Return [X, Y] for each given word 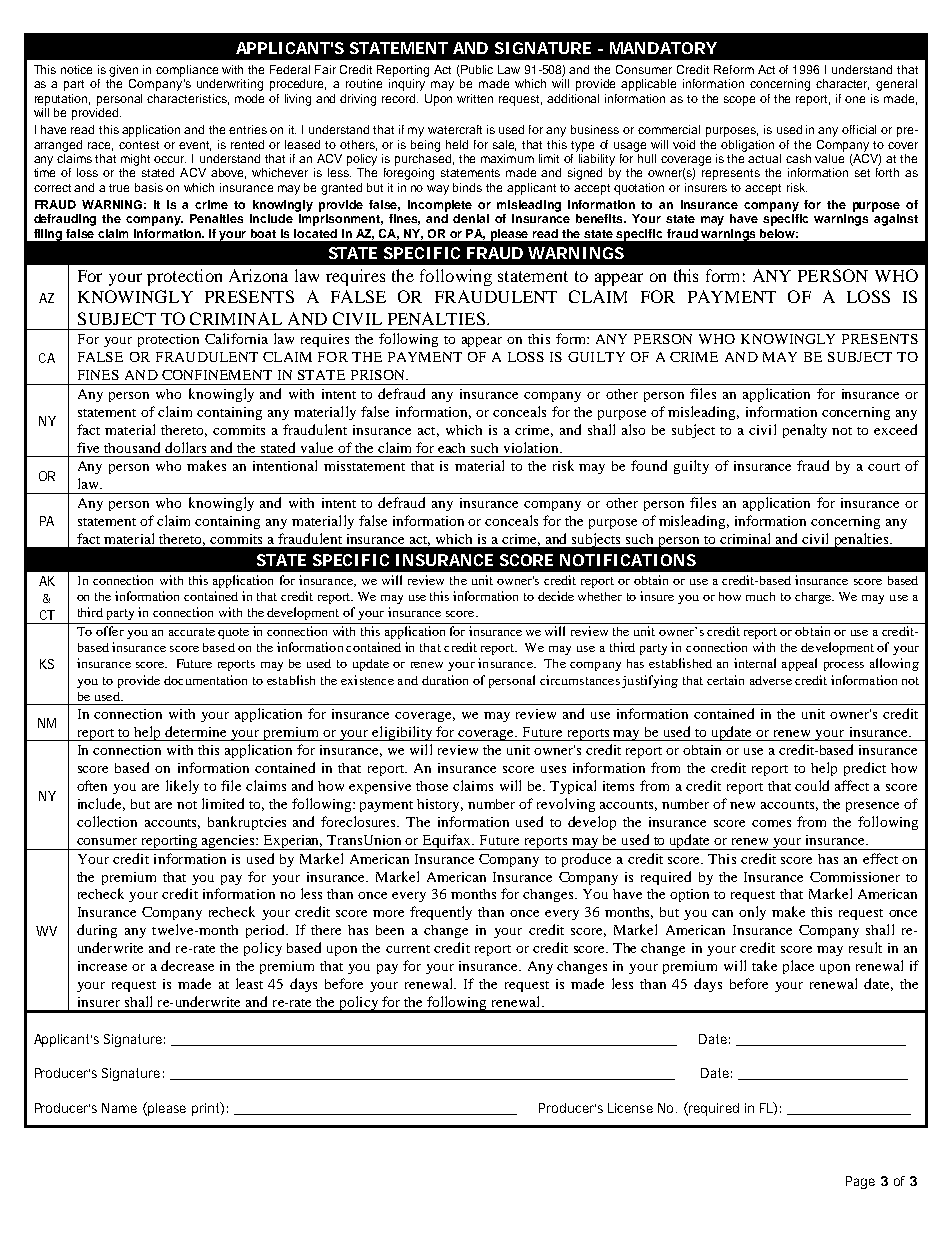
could [812, 785]
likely [182, 787]
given [123, 71]
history [440, 805]
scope [739, 101]
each [451, 448]
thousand [132, 447]
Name [119, 1108]
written [475, 98]
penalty [805, 431]
